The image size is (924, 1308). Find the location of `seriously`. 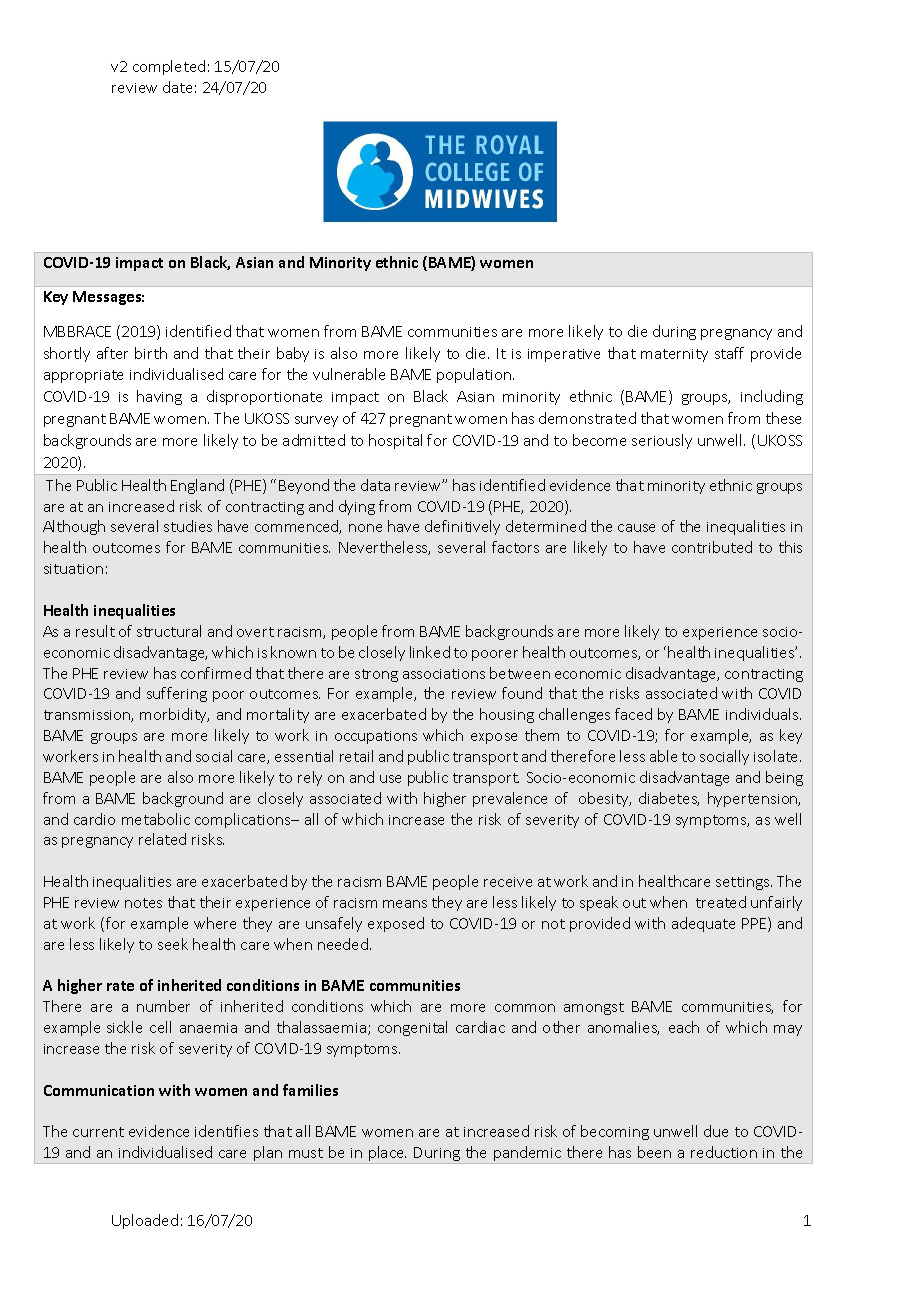

seriously is located at coordinates (662, 441).
